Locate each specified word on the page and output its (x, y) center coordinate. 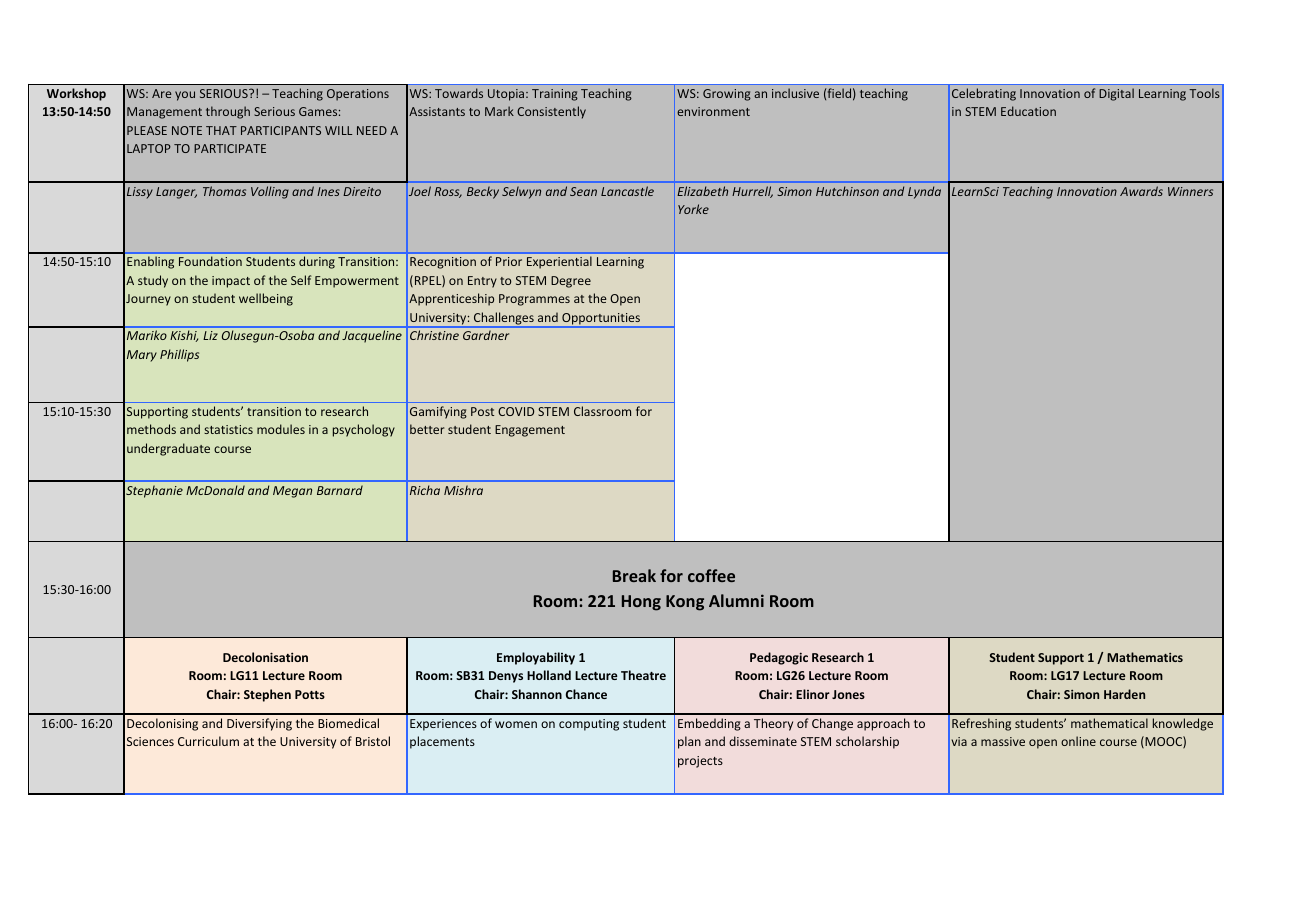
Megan (292, 492)
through (228, 112)
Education (1028, 111)
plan (689, 742)
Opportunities (601, 320)
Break (634, 575)
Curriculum (208, 741)
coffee (711, 575)
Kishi (184, 336)
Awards (1141, 191)
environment (713, 111)
